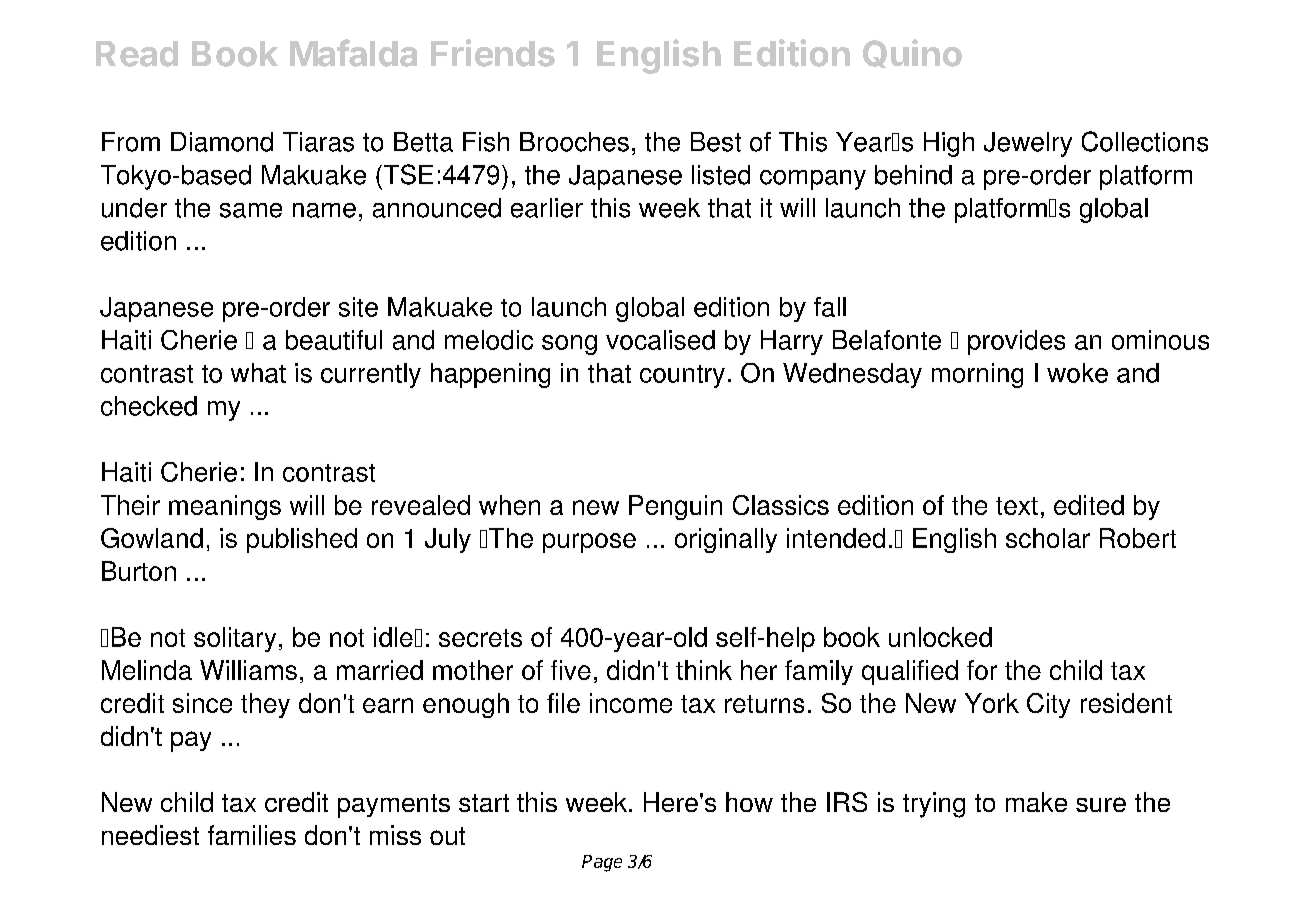 The height and width of the image is (924, 1311). Describe the element at coordinates (493, 53) in the image. I see `Friends` at that location.
